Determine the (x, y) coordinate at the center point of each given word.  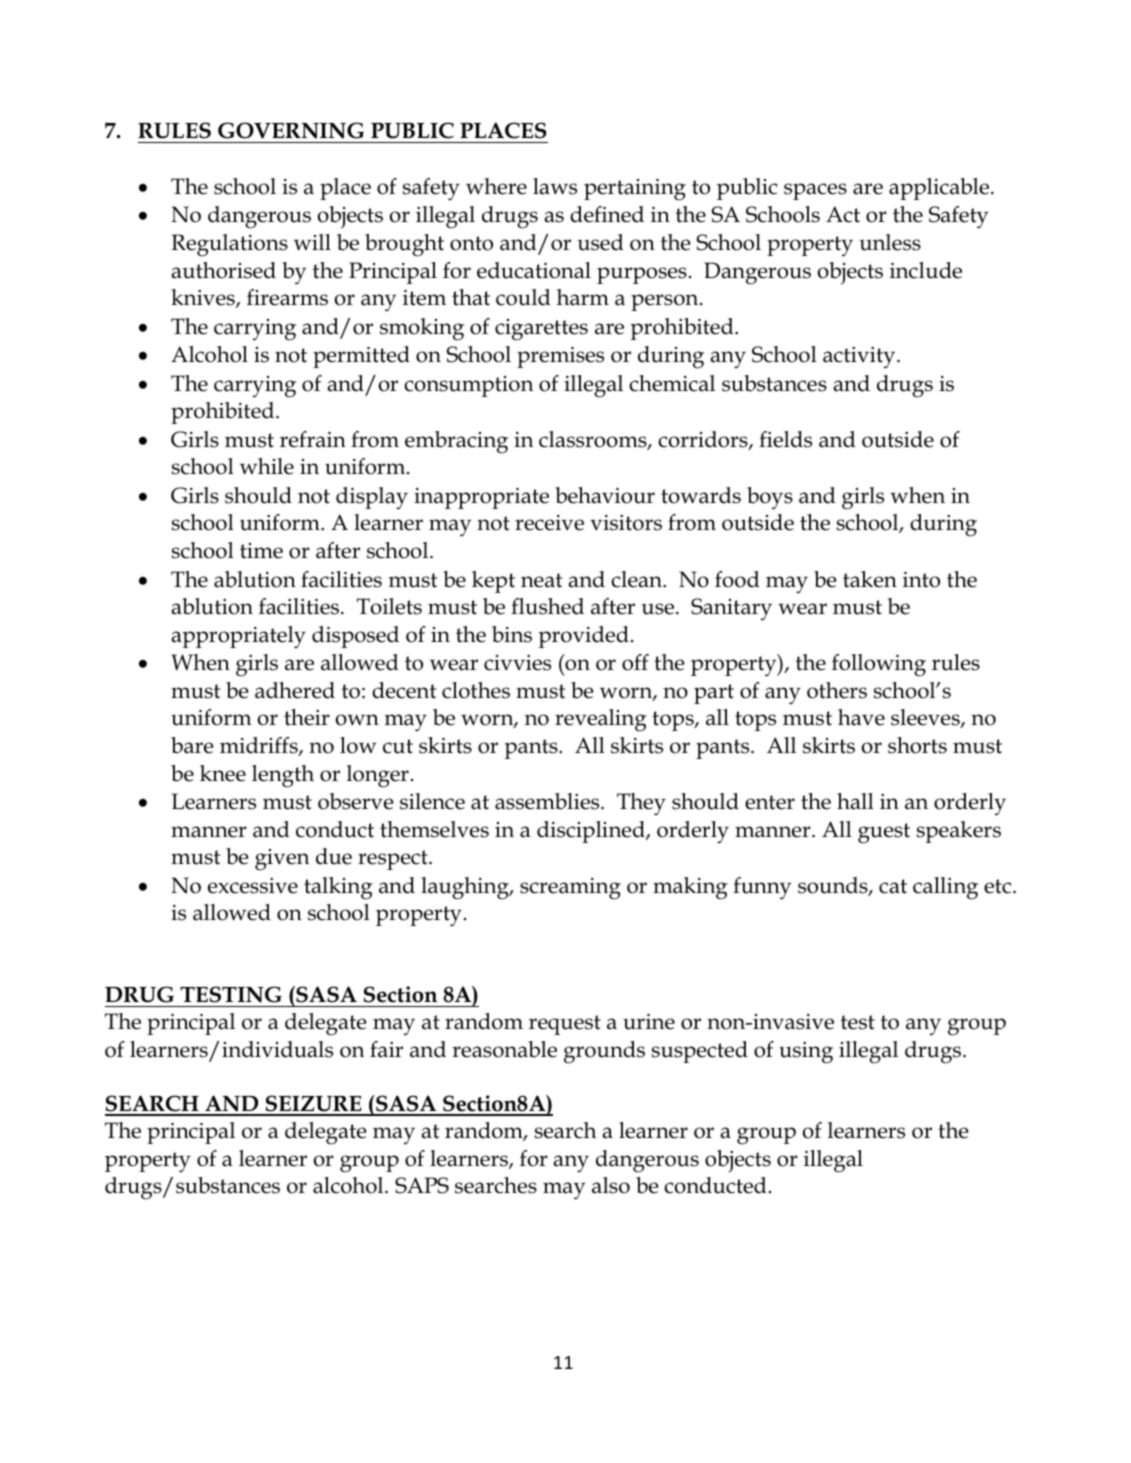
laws (555, 186)
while (267, 466)
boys (770, 498)
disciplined (592, 832)
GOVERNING (291, 130)
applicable (939, 189)
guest (884, 833)
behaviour (605, 495)
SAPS (422, 1185)
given (282, 860)
